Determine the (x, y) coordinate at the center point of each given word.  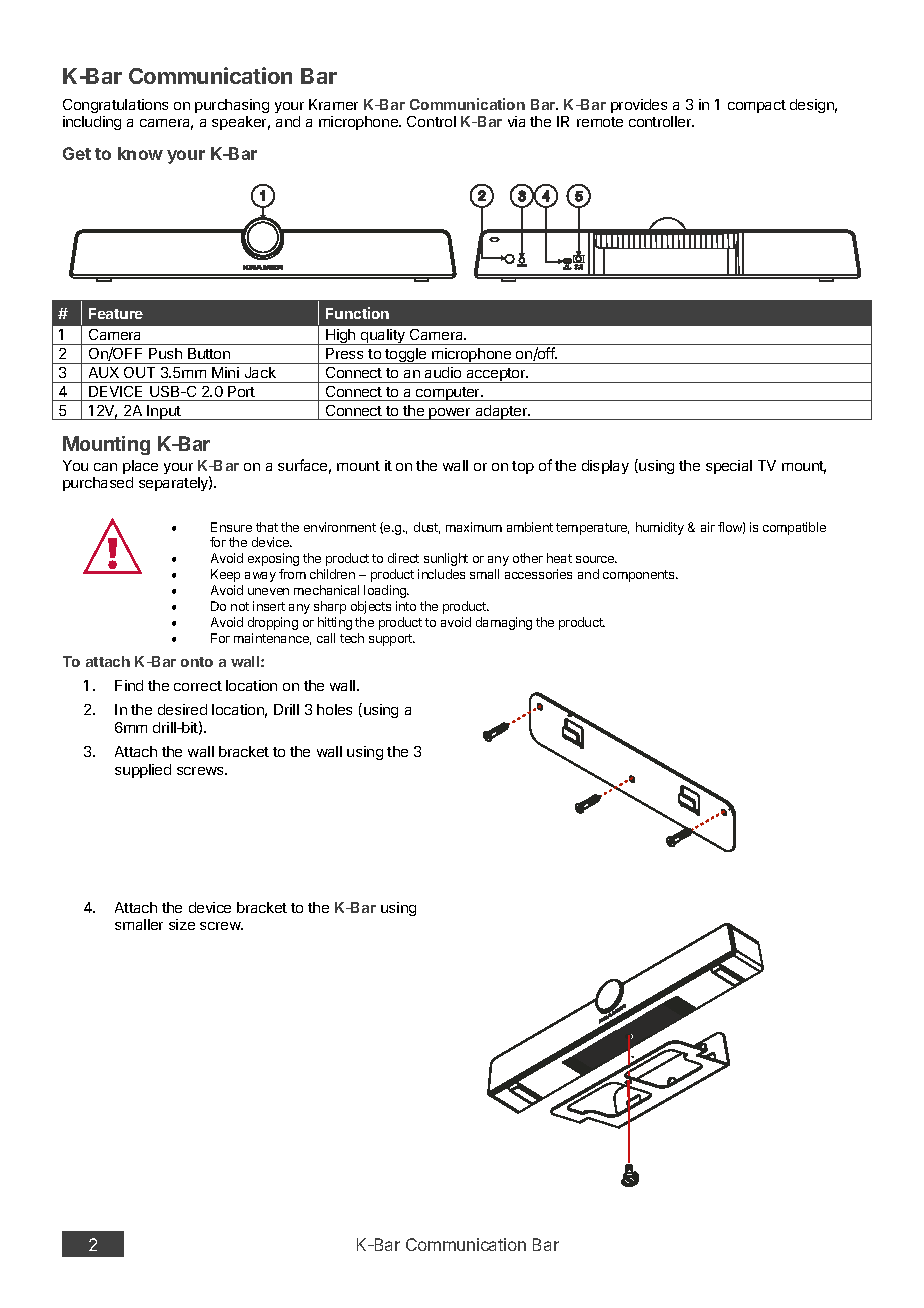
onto (197, 662)
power (450, 414)
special (729, 467)
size (182, 924)
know (140, 153)
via (516, 121)
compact (757, 106)
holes (334, 709)
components (640, 576)
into (406, 606)
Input (164, 412)
